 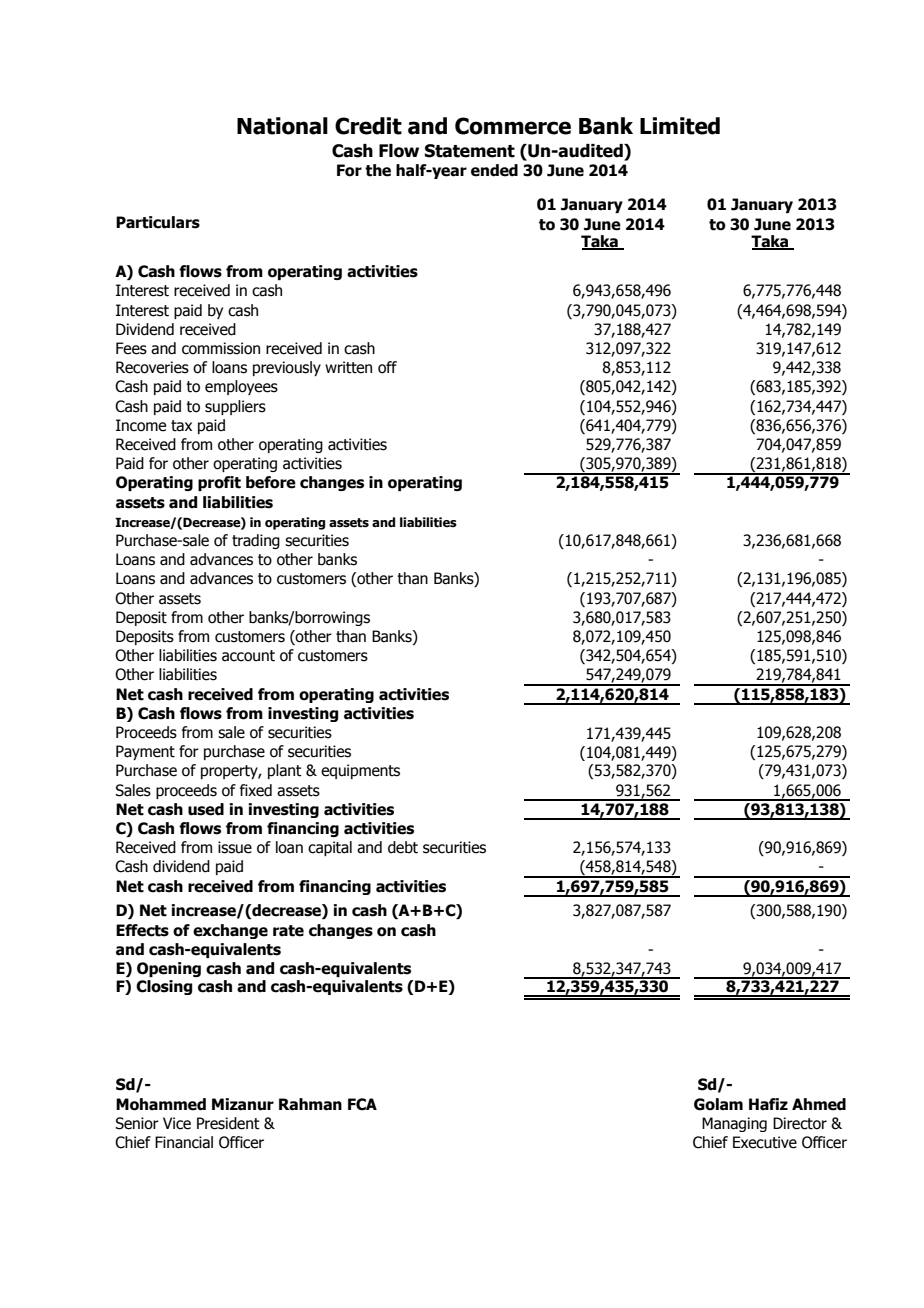 I want to click on President, so click(x=228, y=1123).
